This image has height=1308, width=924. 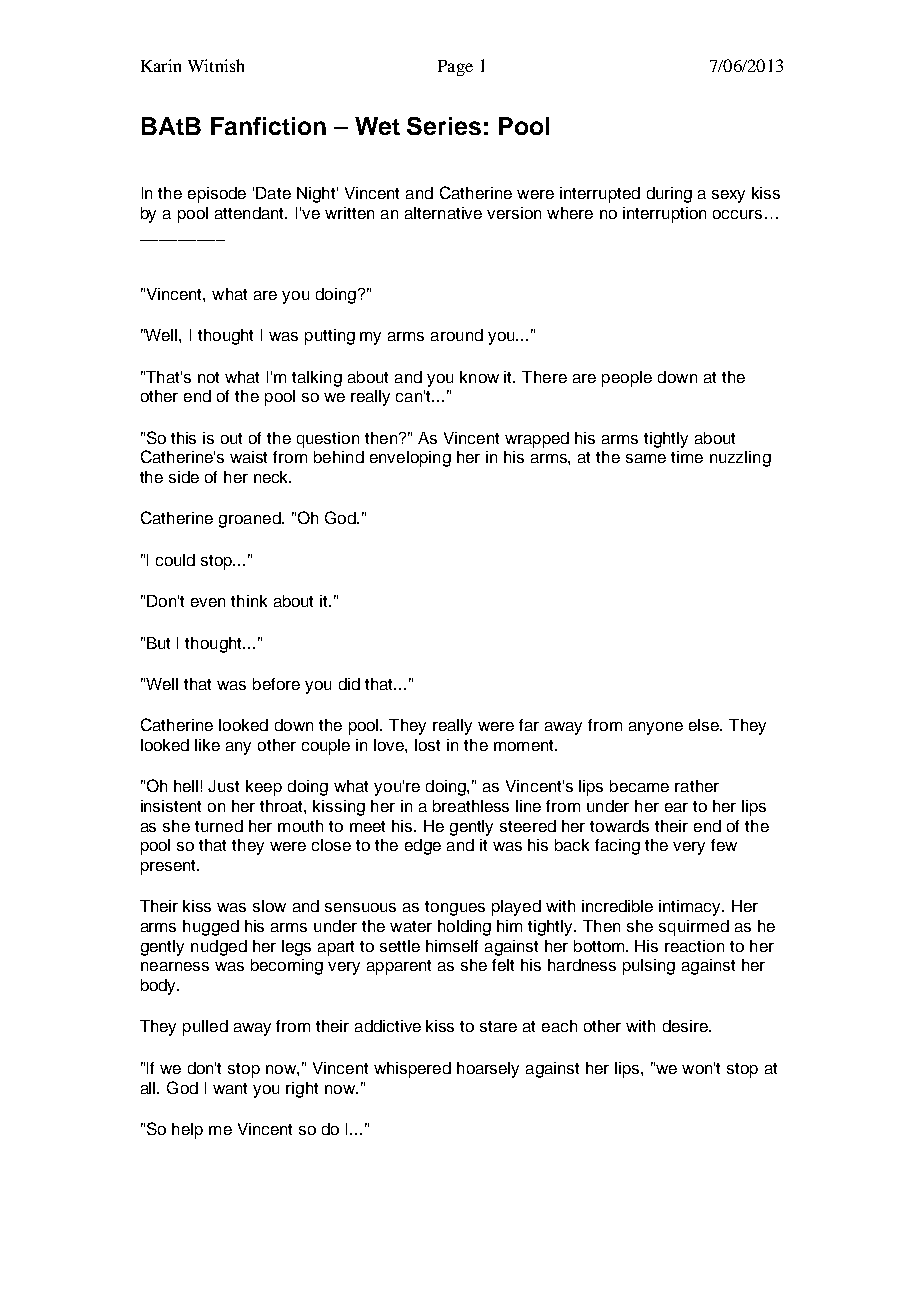 What do you see at coordinates (457, 335) in the image?
I see `around` at bounding box center [457, 335].
